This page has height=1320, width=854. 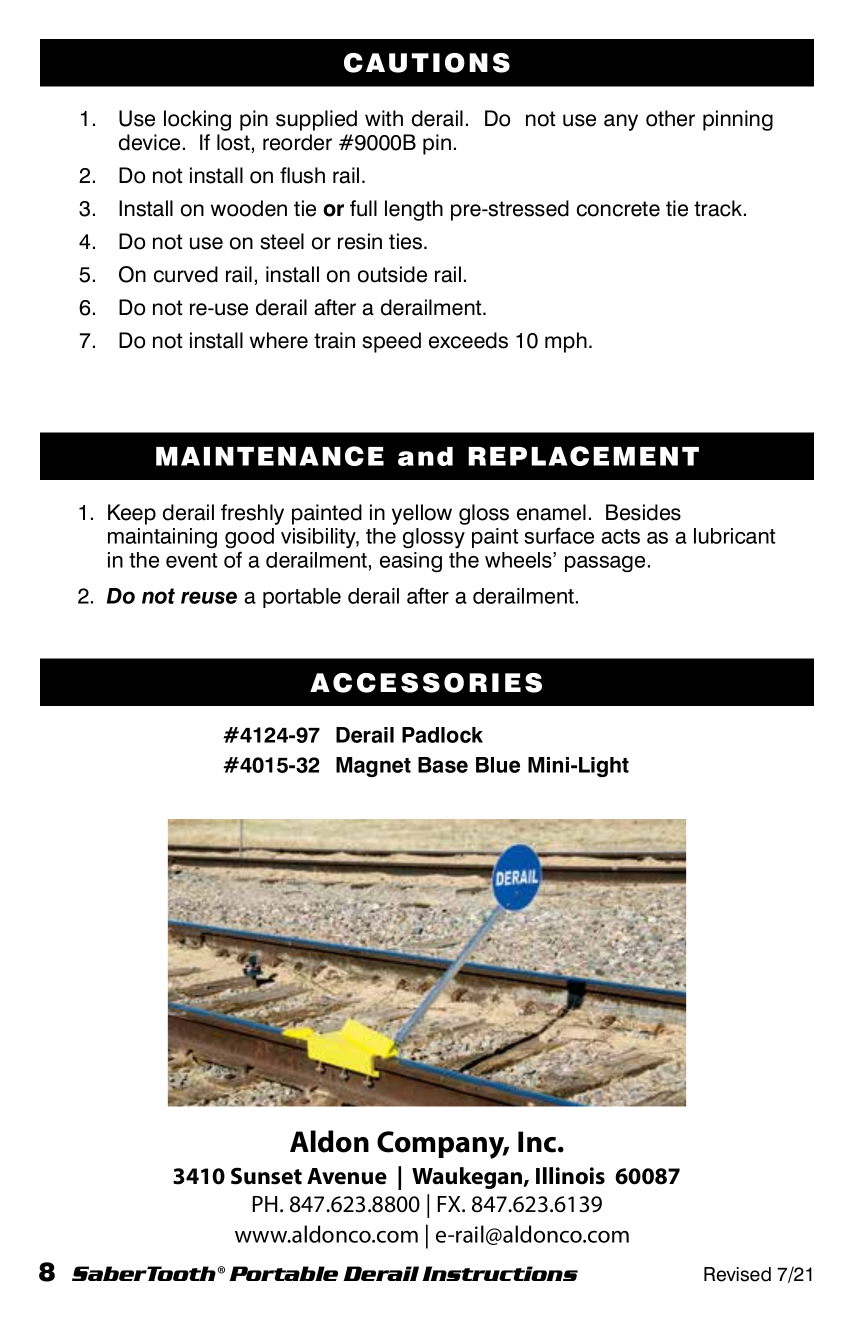 I want to click on reuse, so click(x=209, y=597).
